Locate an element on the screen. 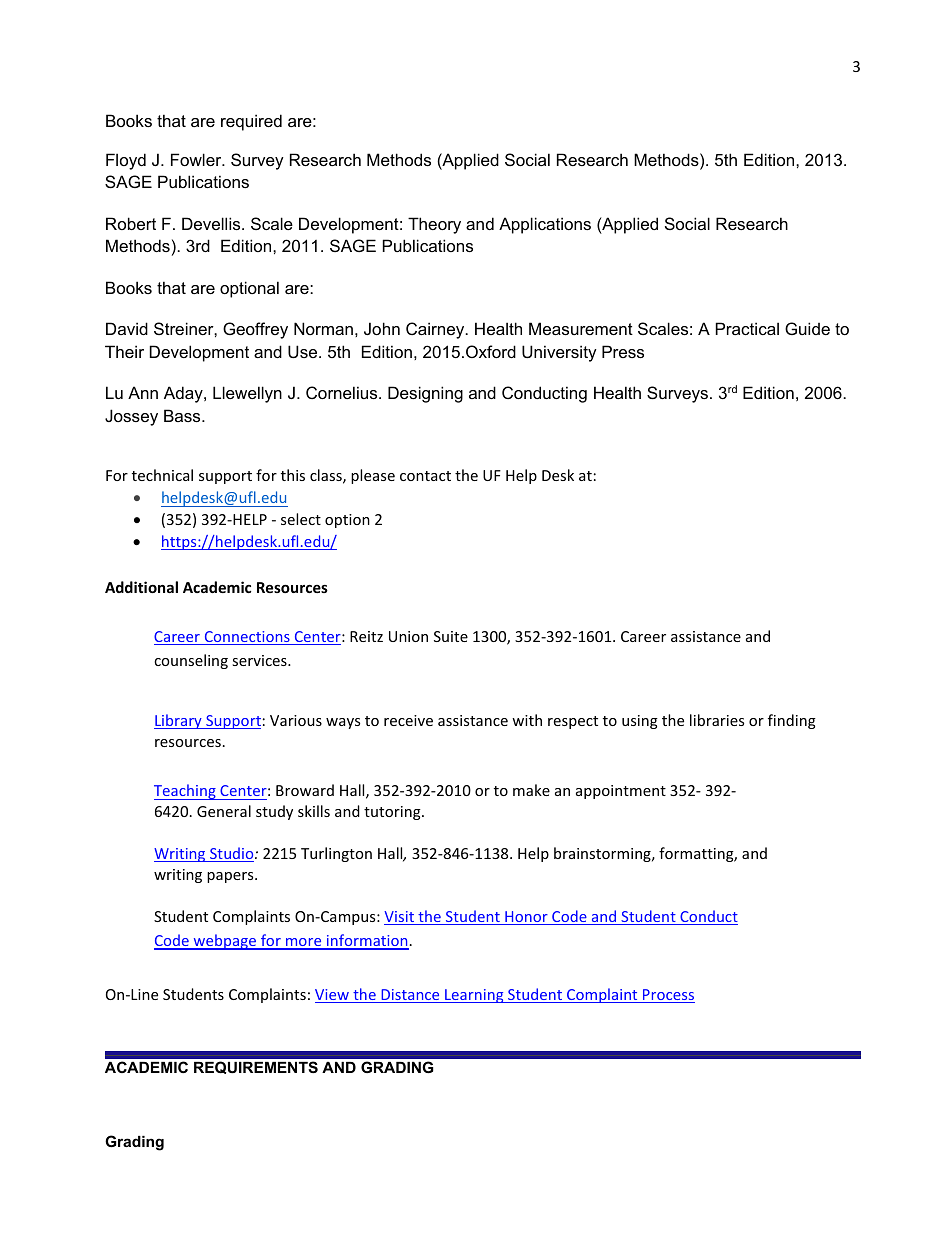  Learning is located at coordinates (474, 996).
